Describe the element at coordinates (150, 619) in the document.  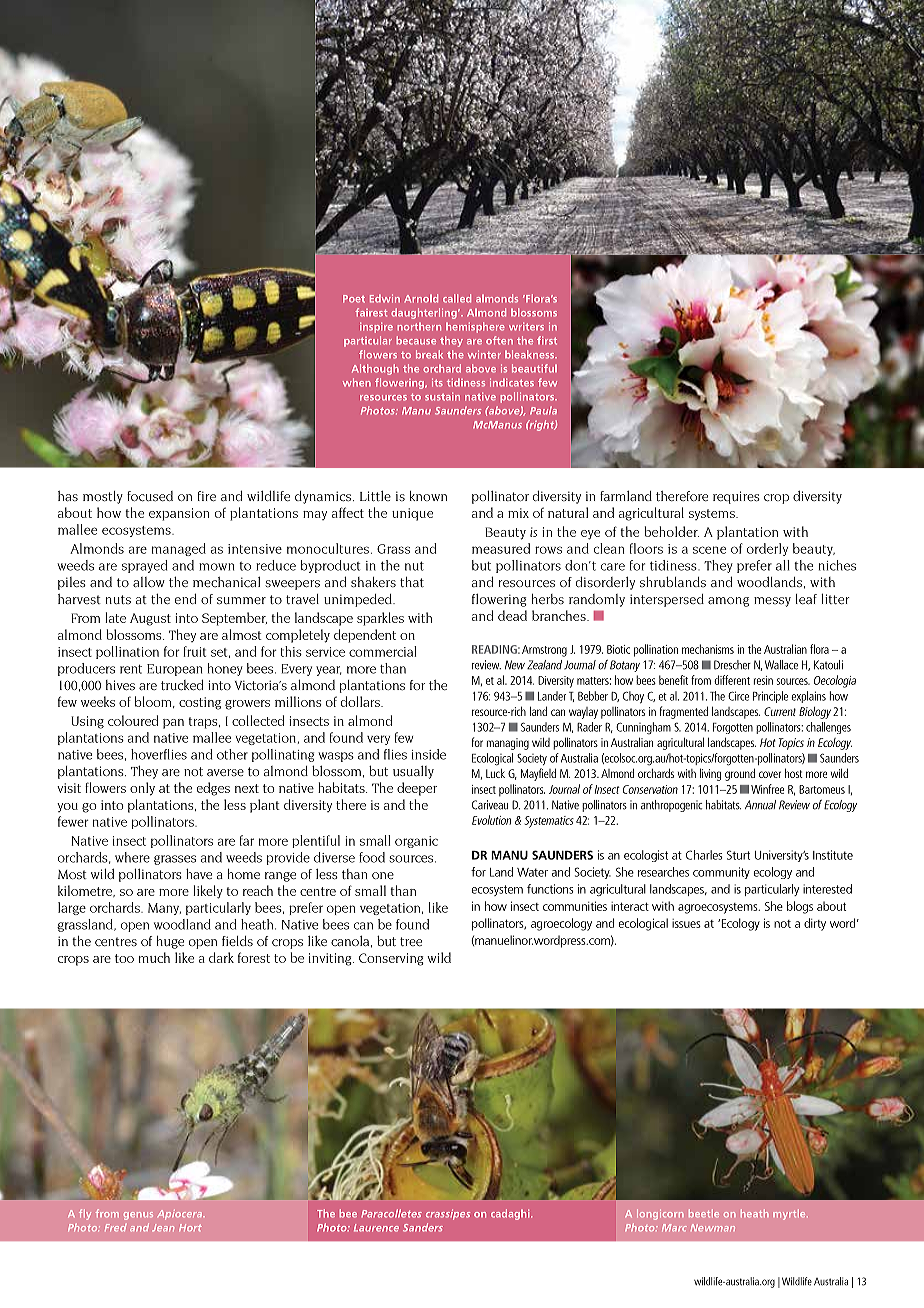
I see `August` at that location.
